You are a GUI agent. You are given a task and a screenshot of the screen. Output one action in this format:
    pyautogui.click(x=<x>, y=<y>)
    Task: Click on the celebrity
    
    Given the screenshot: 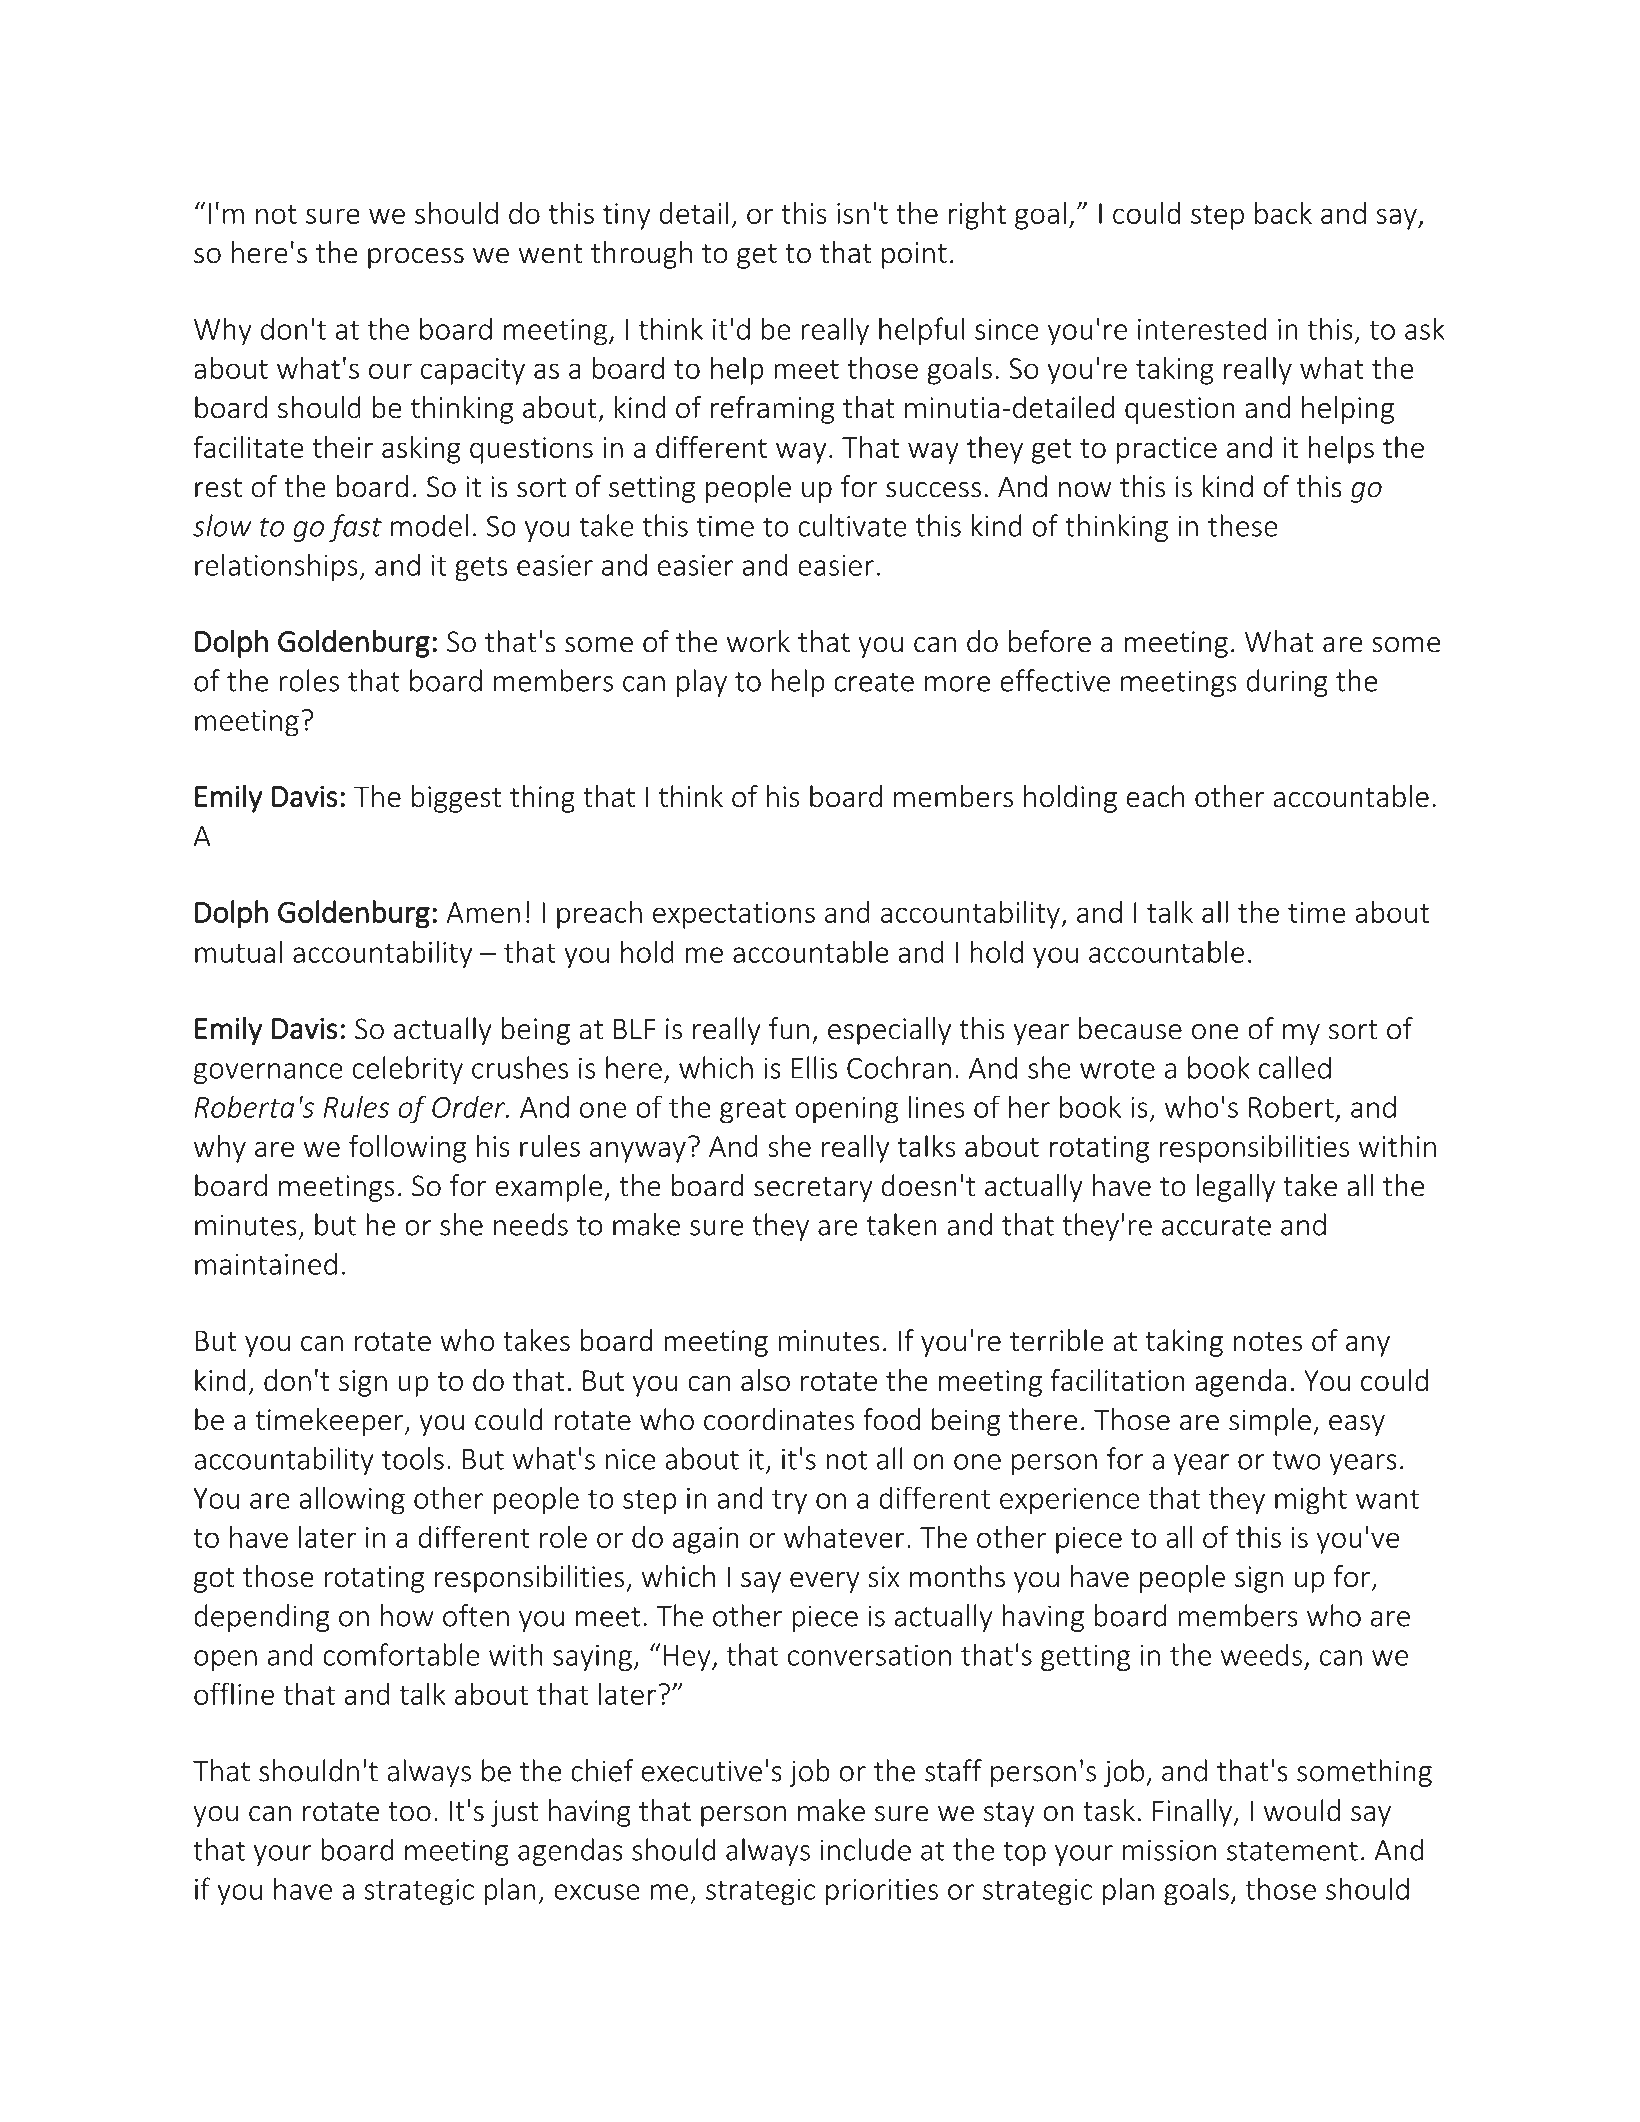 What is the action you would take?
    pyautogui.click(x=408, y=1070)
